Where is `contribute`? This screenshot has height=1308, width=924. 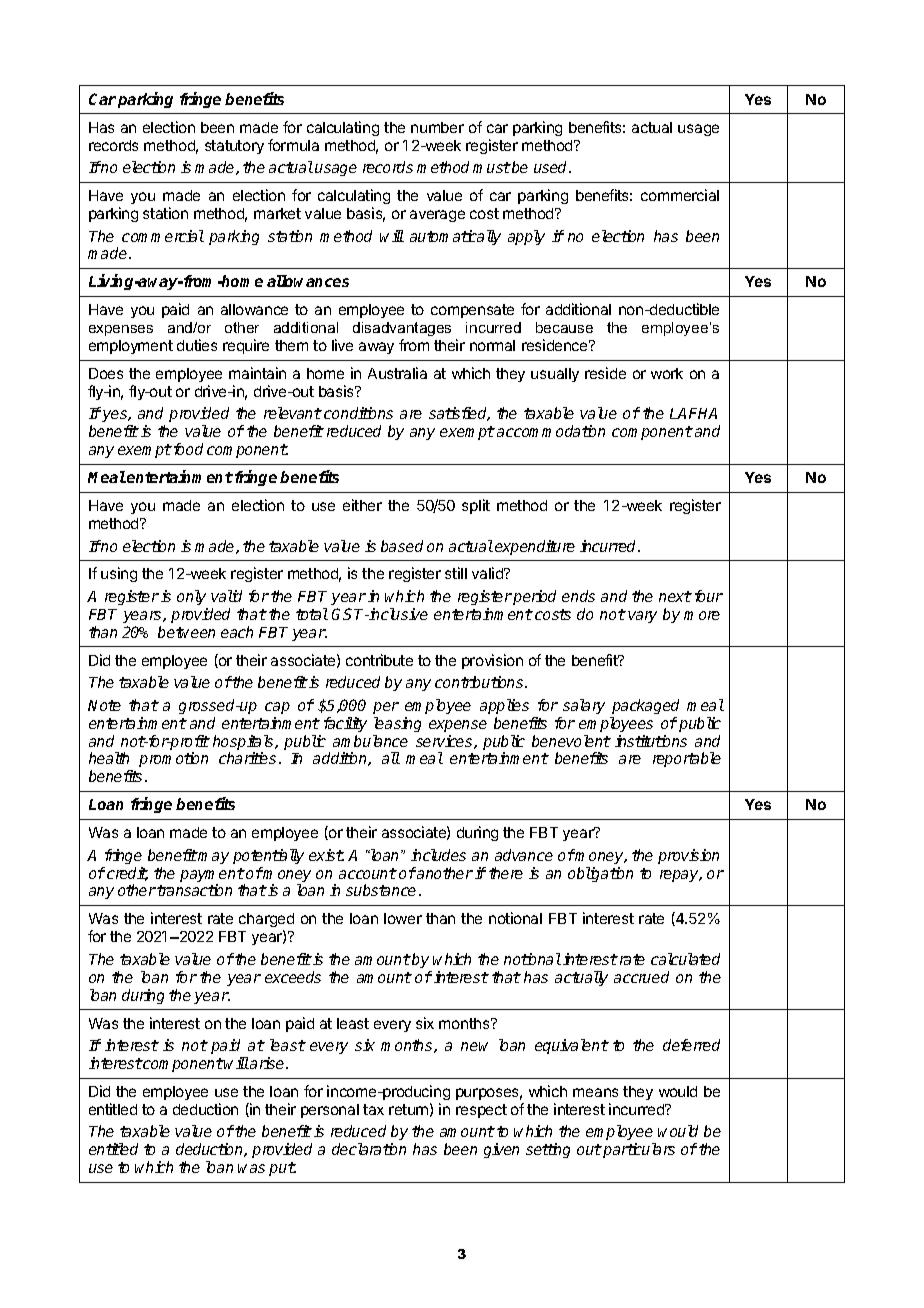
contribute is located at coordinates (379, 660).
